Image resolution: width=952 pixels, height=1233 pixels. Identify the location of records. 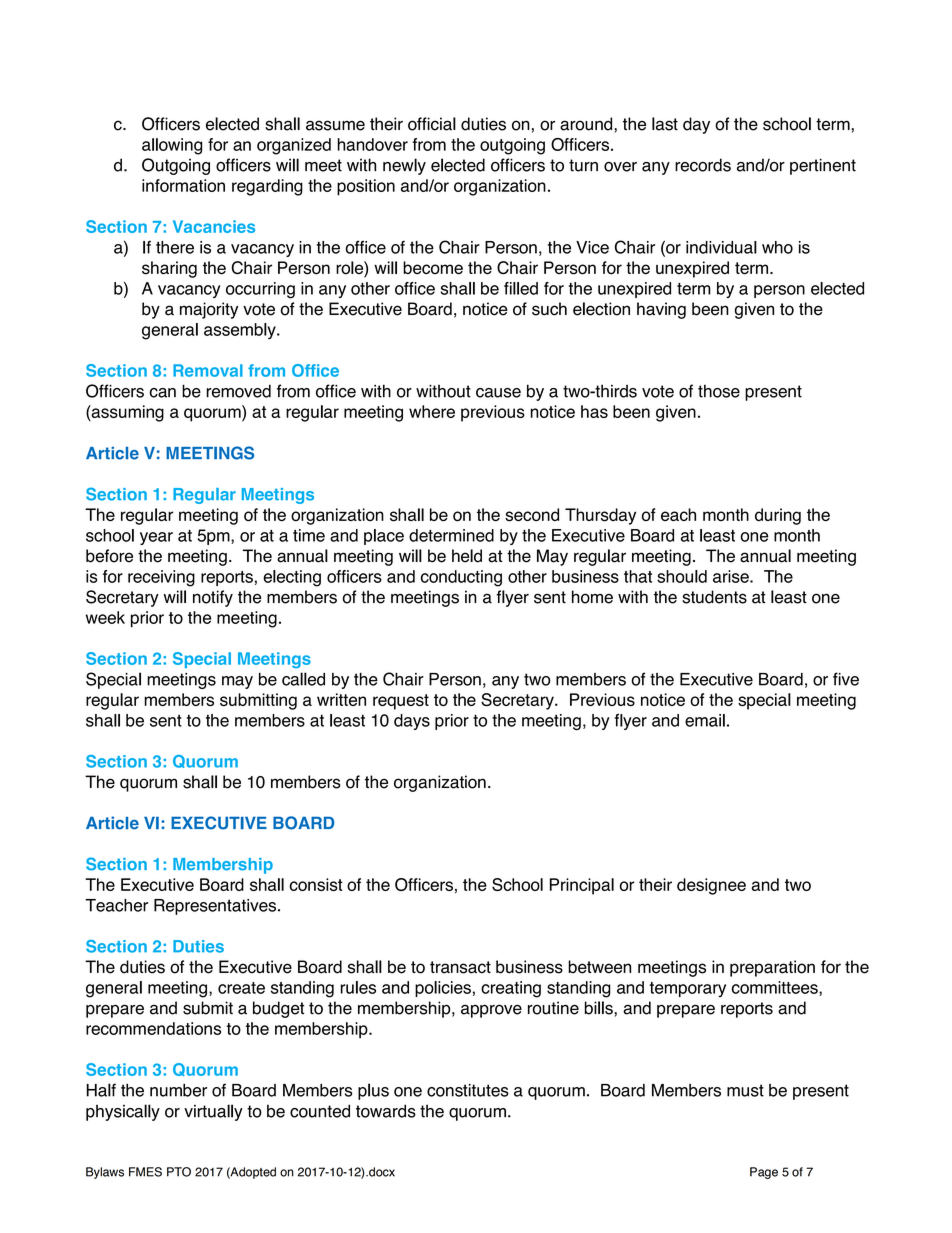
(703, 165).
